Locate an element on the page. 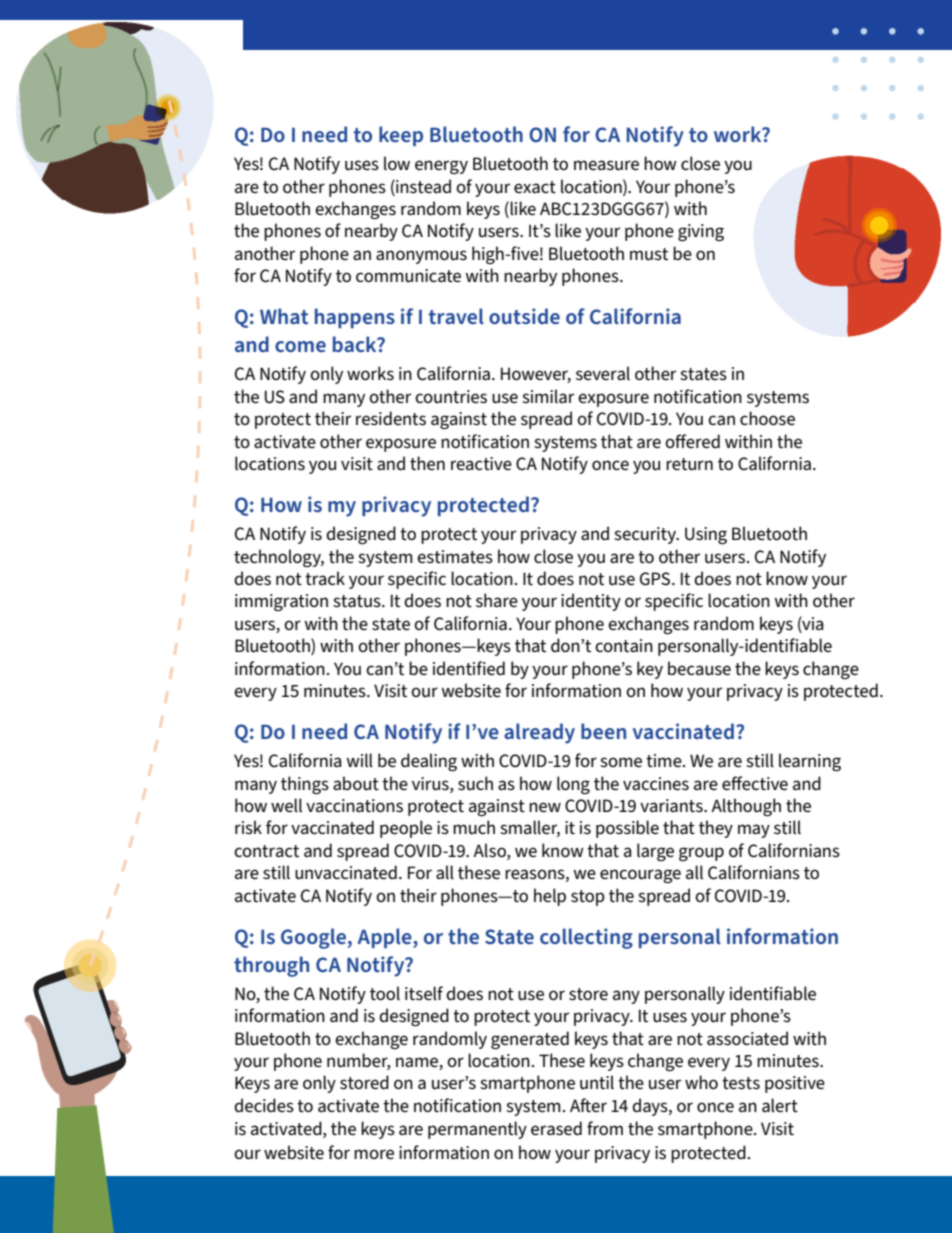 The height and width of the image is (1233, 952). help is located at coordinates (550, 897).
